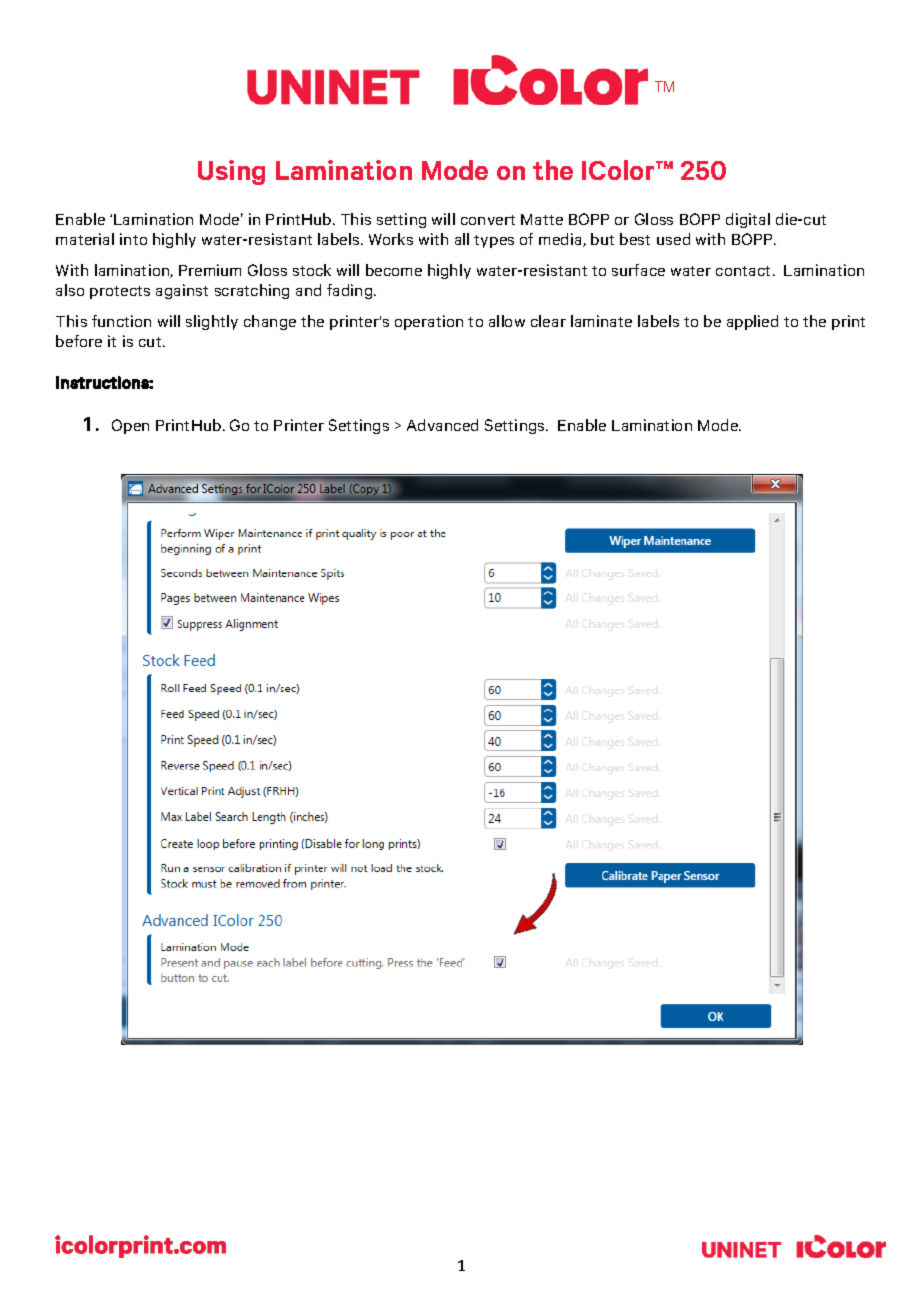 This document has height=1308, width=924. Describe the element at coordinates (748, 220) in the document. I see `digital` at that location.
